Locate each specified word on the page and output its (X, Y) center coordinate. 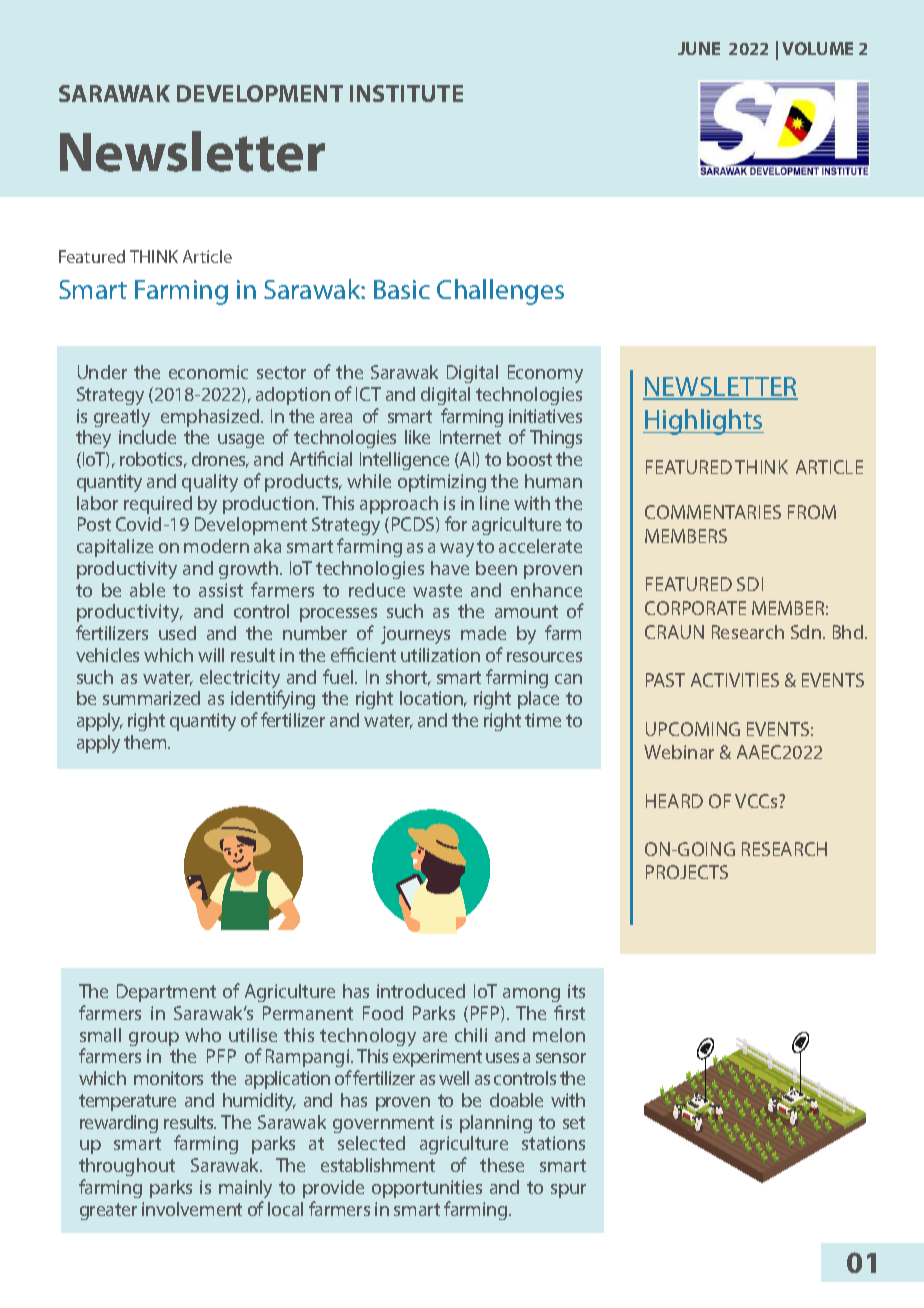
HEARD (674, 801)
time (543, 720)
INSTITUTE (406, 93)
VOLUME (817, 48)
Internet (470, 437)
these (502, 1165)
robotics (153, 460)
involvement (192, 1209)
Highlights (703, 422)
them (146, 742)
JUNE (699, 48)
